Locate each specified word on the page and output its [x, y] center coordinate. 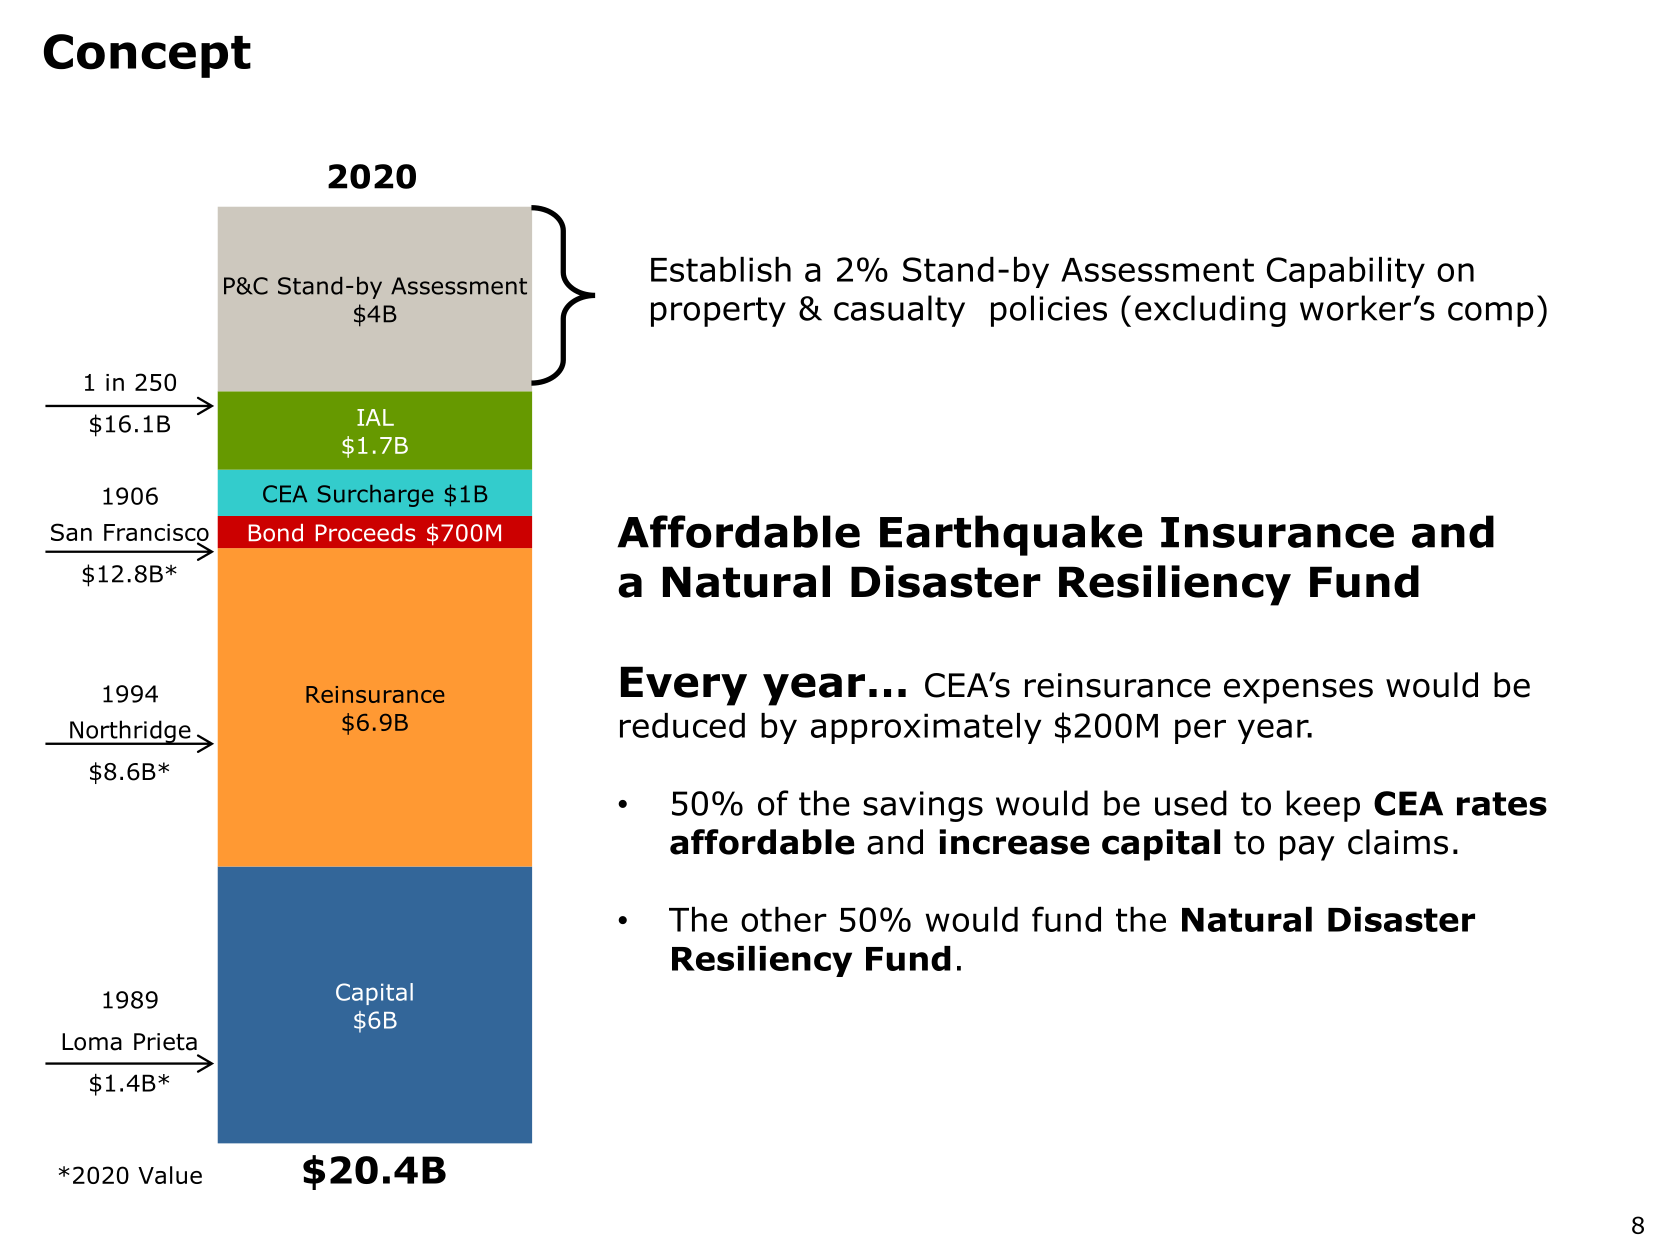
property [718, 312]
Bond [276, 533]
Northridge [130, 732]
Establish [721, 269]
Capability [1346, 272]
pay [1307, 848]
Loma [92, 1042]
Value [170, 1175]
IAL [375, 417]
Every [684, 686]
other [784, 919]
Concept [147, 56]
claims [1398, 842]
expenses [1298, 691]
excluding [1210, 311]
